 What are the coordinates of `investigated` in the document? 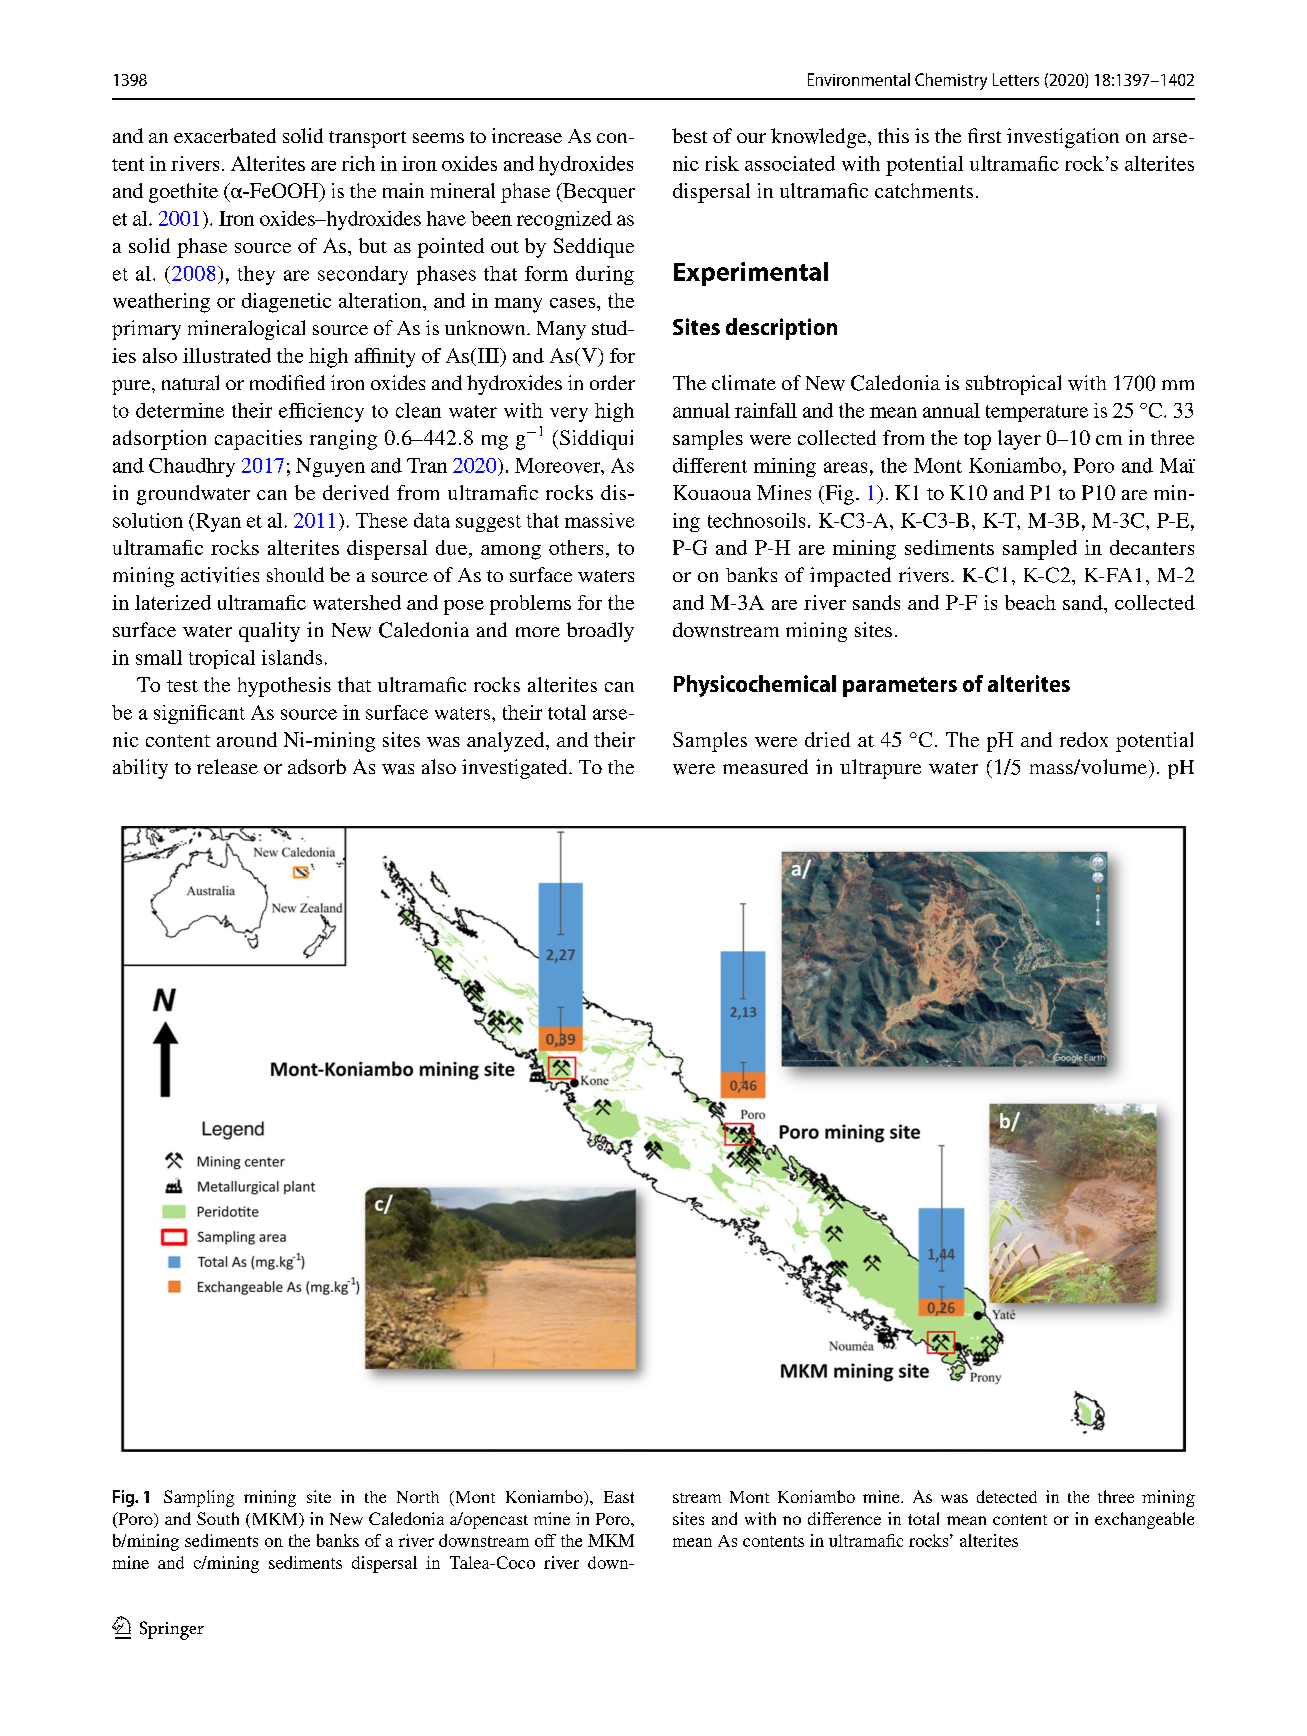 It's located at (516, 769).
